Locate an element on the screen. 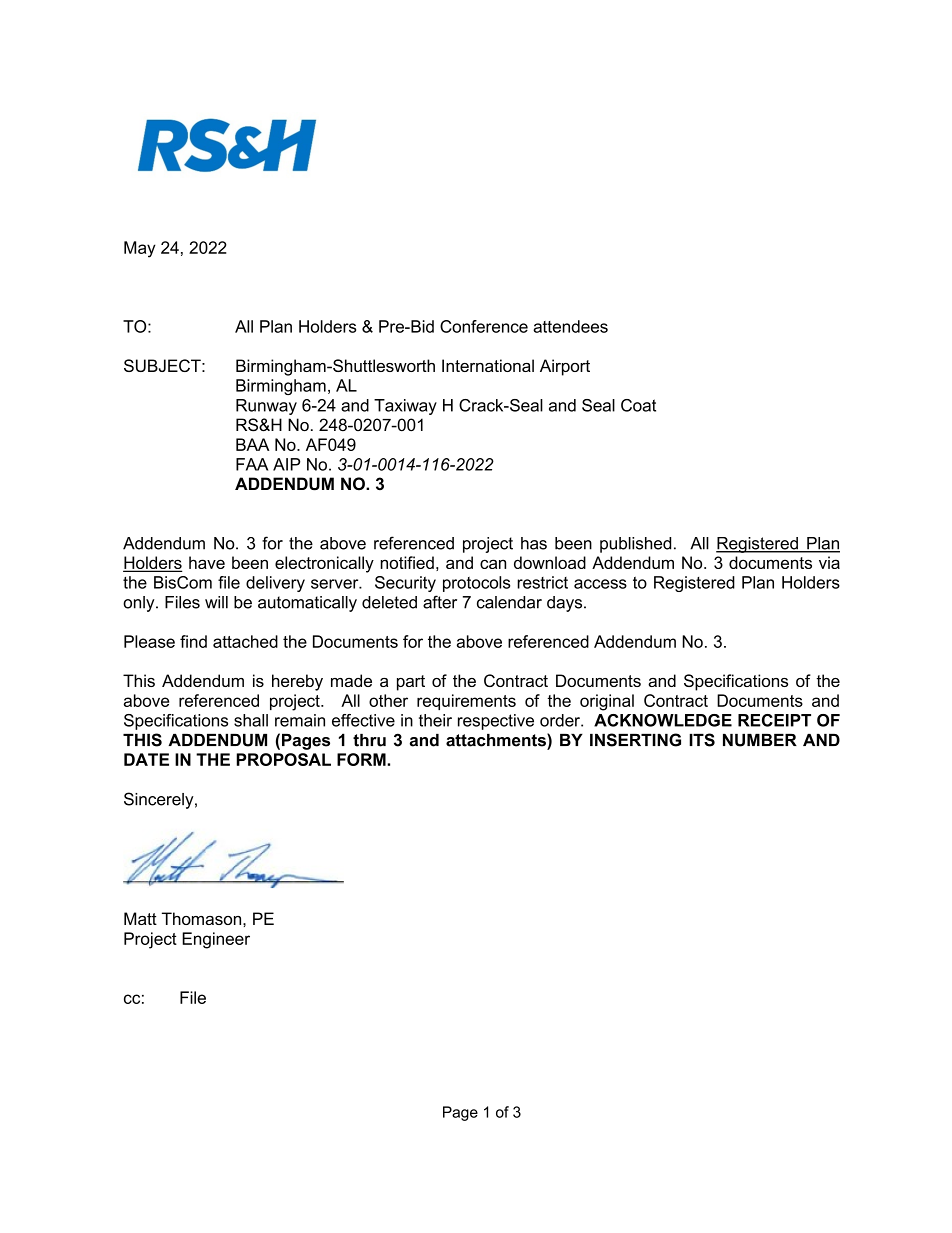 This screenshot has width=952, height=1233. will is located at coordinates (216, 602).
